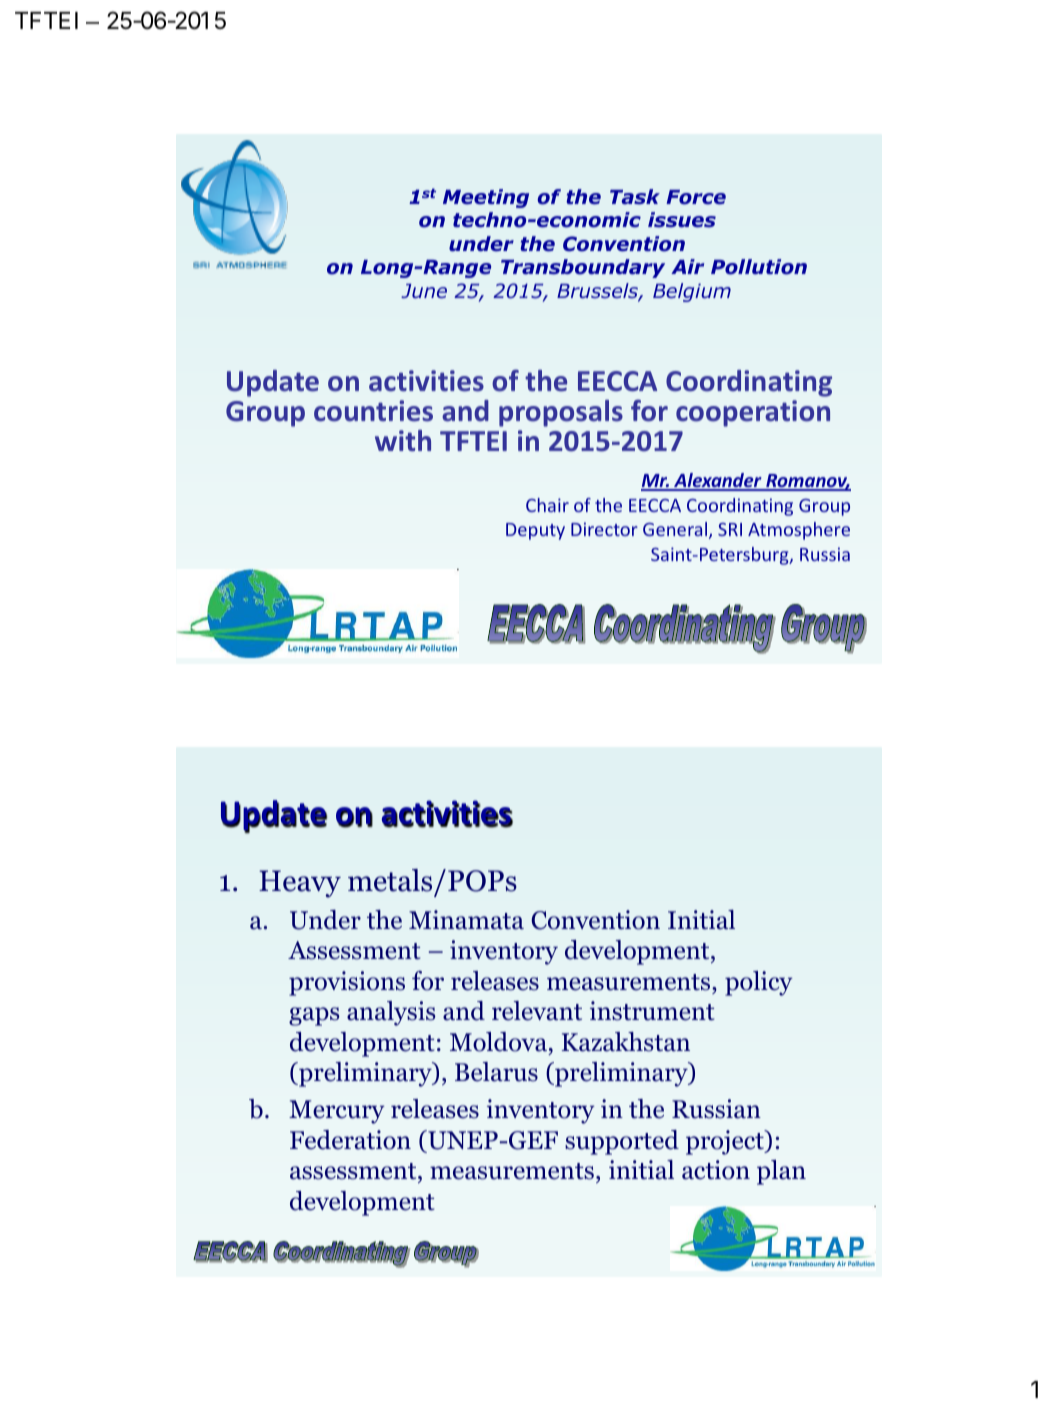 The height and width of the screenshot is (1411, 1058). What do you see at coordinates (424, 291) in the screenshot?
I see `June` at bounding box center [424, 291].
